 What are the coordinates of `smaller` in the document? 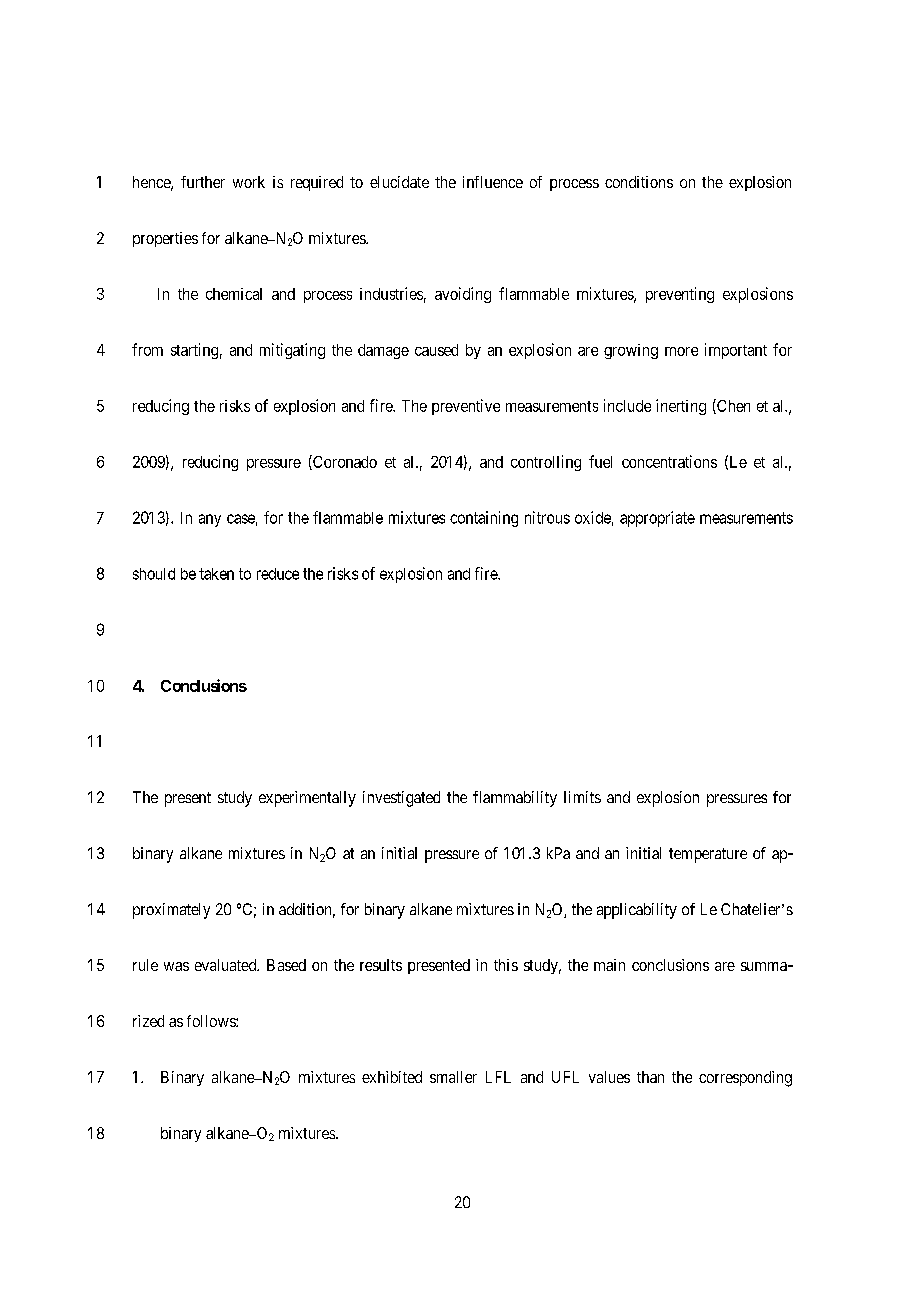 It's located at (453, 1077).
